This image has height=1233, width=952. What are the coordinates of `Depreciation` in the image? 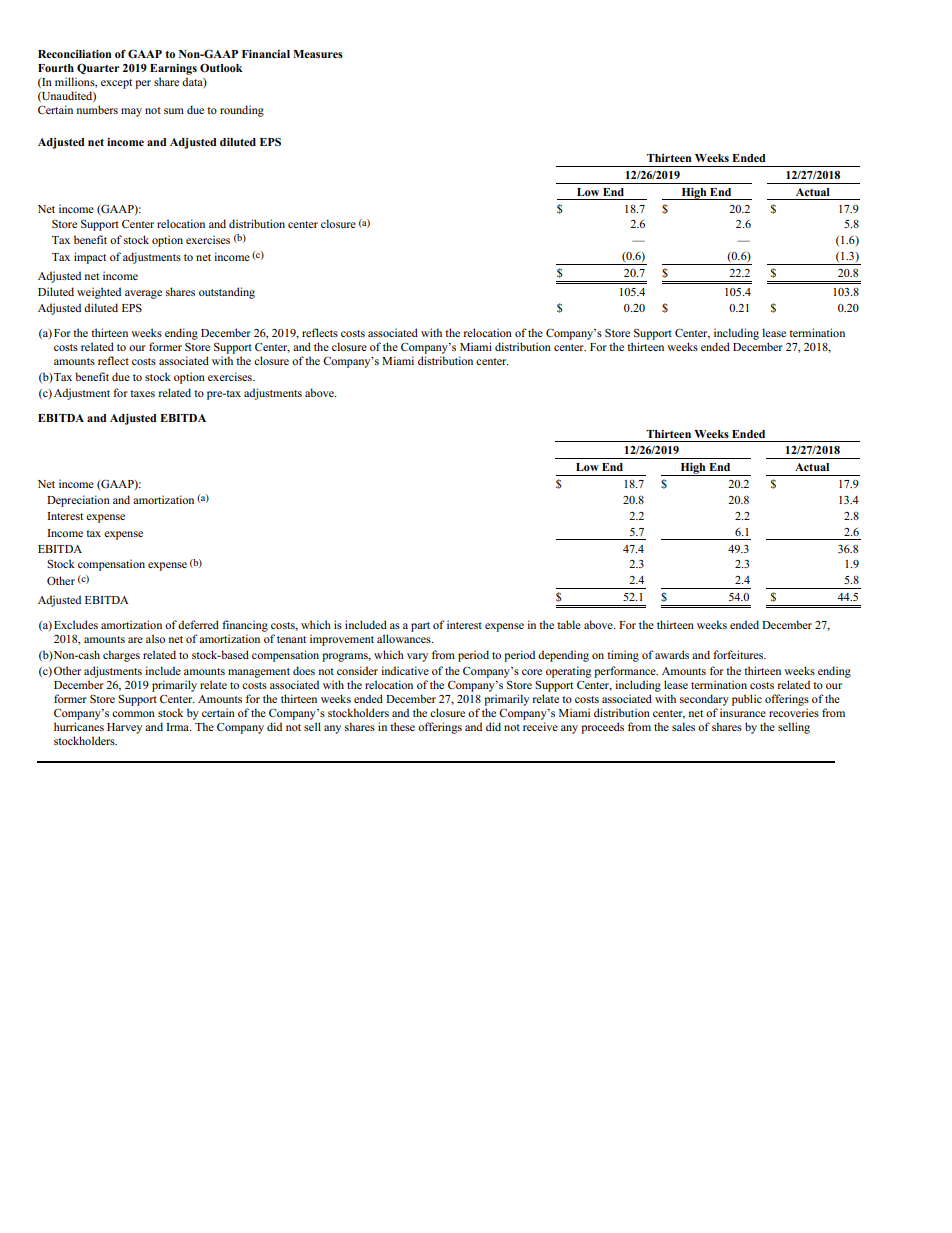 It's located at (78, 501).
